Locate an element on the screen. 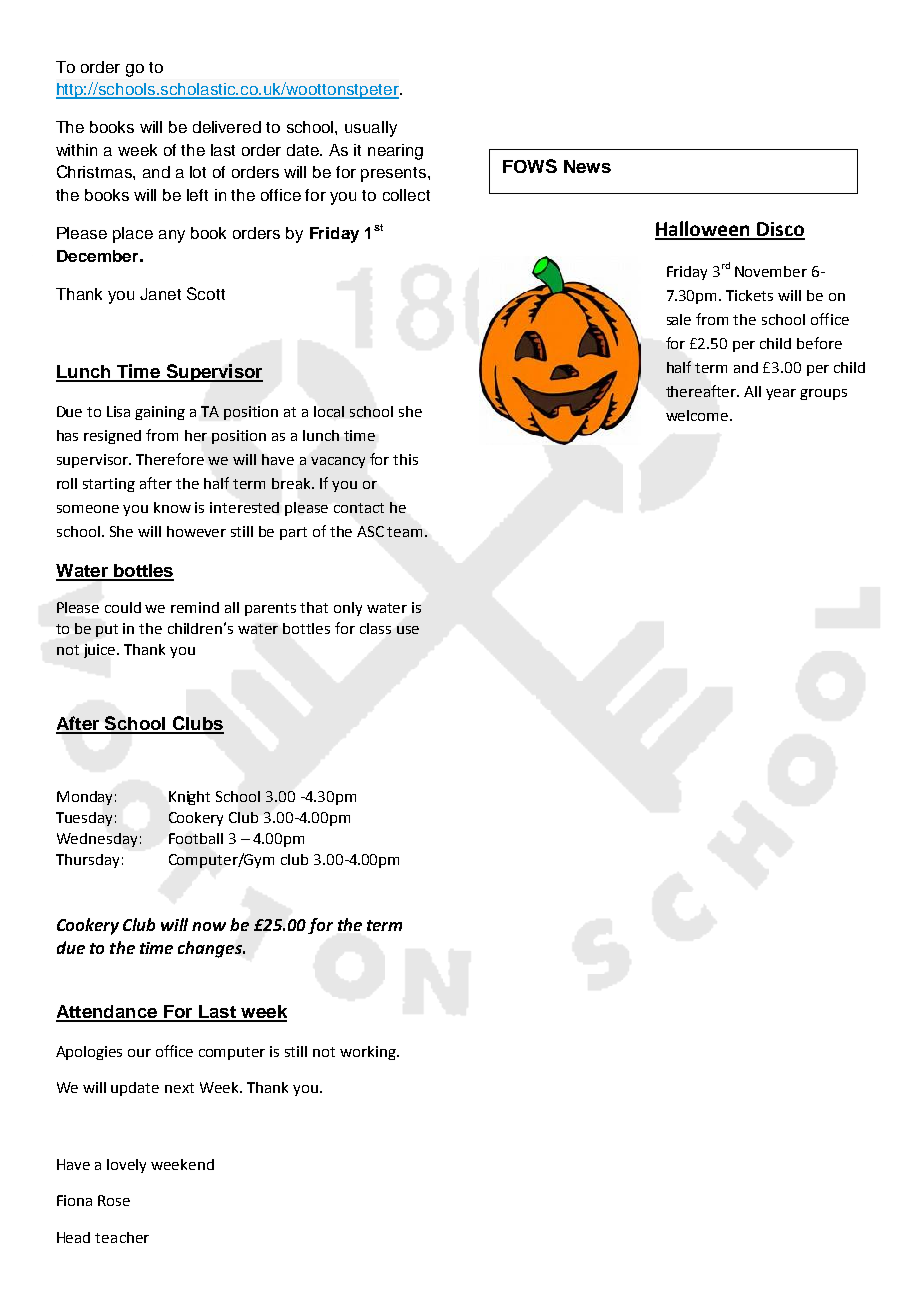 This screenshot has width=924, height=1308. lot is located at coordinates (198, 172).
